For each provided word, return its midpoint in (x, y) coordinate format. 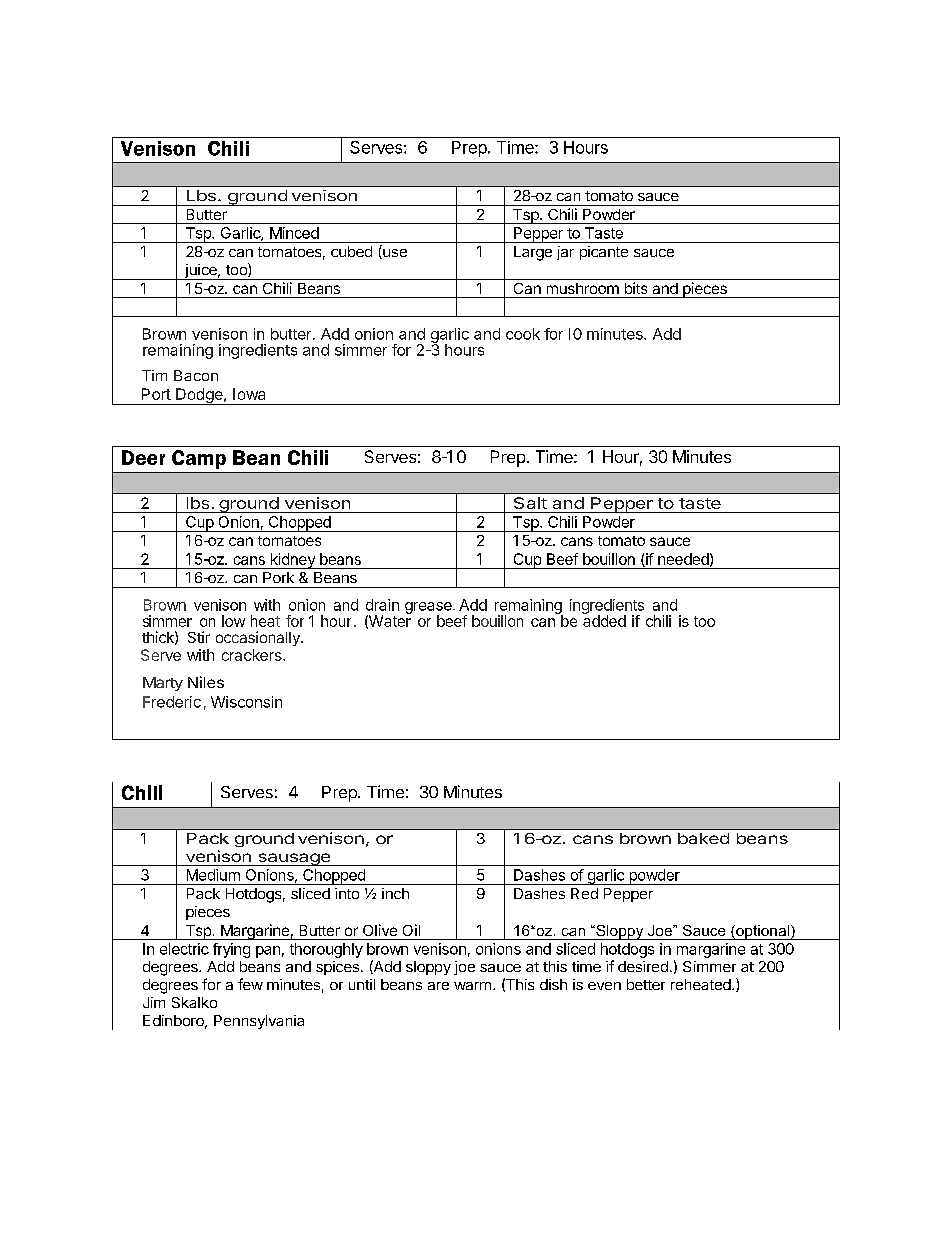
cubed (351, 251)
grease (429, 609)
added (604, 620)
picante (604, 253)
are (438, 986)
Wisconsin (246, 702)
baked (703, 838)
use (394, 254)
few (250, 984)
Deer (143, 457)
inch (395, 893)
